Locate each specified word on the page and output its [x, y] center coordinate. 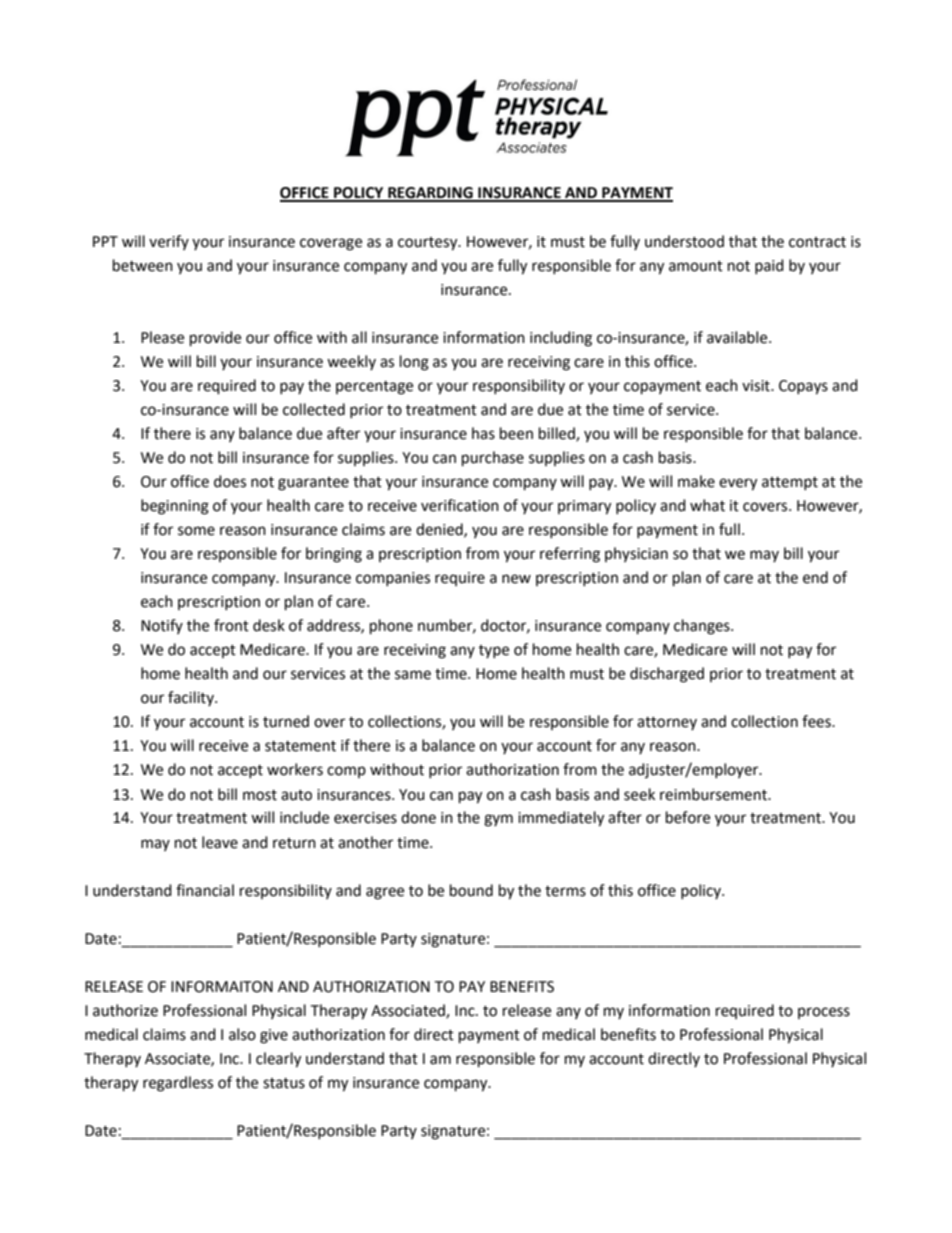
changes [703, 627]
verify [169, 242]
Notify [162, 626]
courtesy [429, 244]
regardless [178, 1084]
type [494, 651]
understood [684, 241]
